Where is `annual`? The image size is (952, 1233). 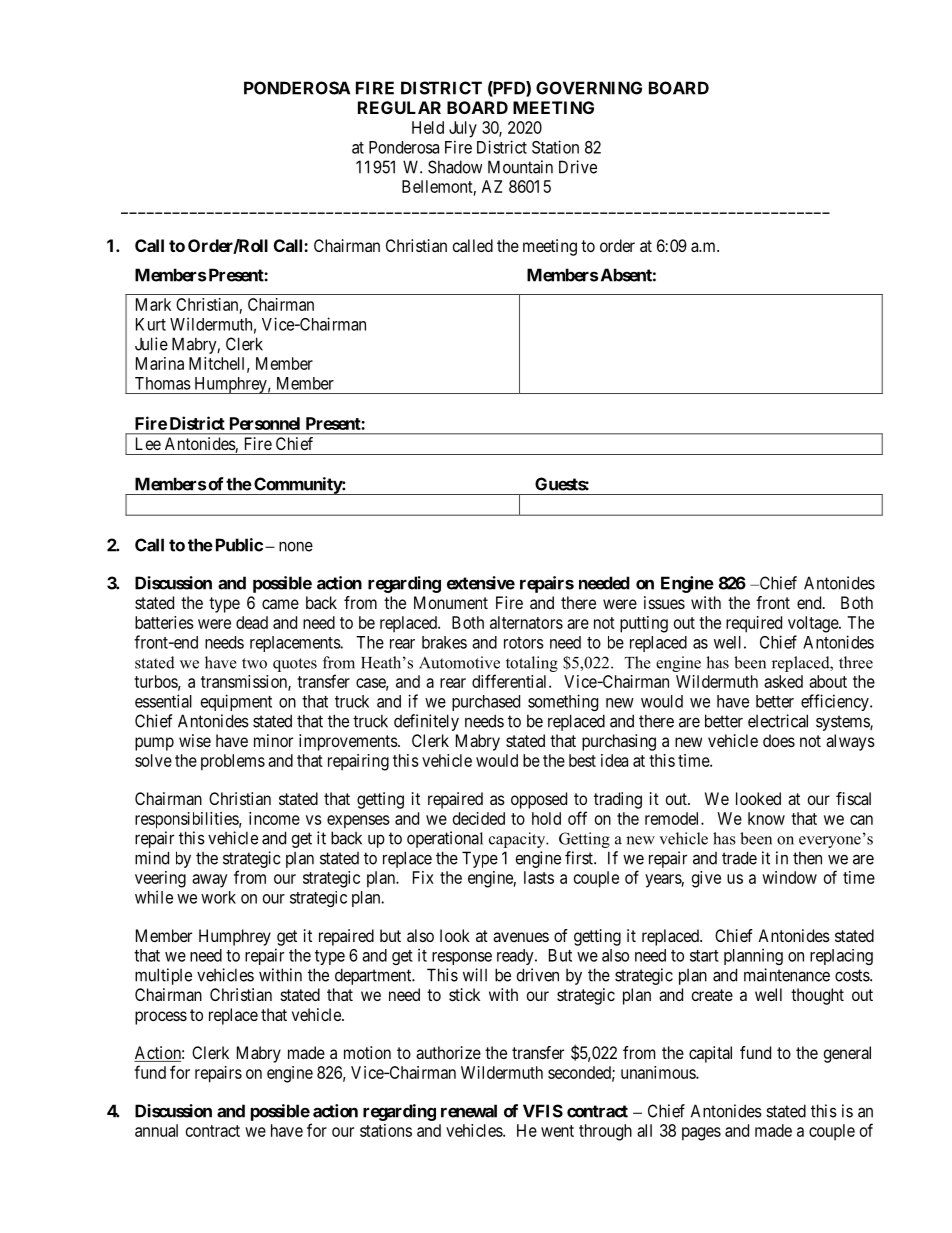
annual is located at coordinates (156, 1130).
